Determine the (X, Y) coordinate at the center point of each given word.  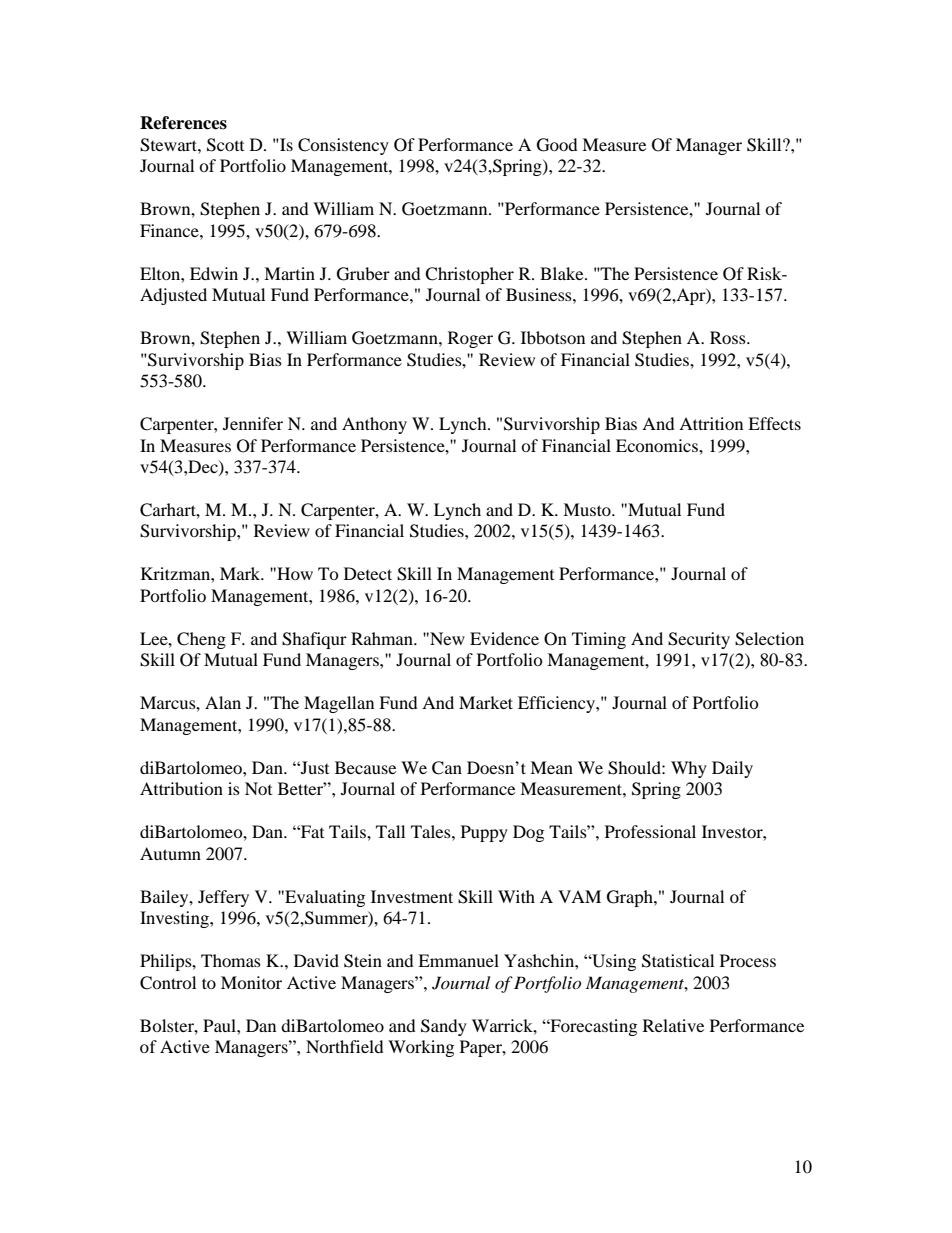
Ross (729, 337)
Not (258, 788)
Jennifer (253, 423)
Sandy (444, 1027)
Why (689, 769)
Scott (225, 145)
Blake (563, 273)
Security (699, 640)
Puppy (484, 833)
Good (557, 145)
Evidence (504, 638)
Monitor (251, 982)
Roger (470, 339)
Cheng (201, 640)
